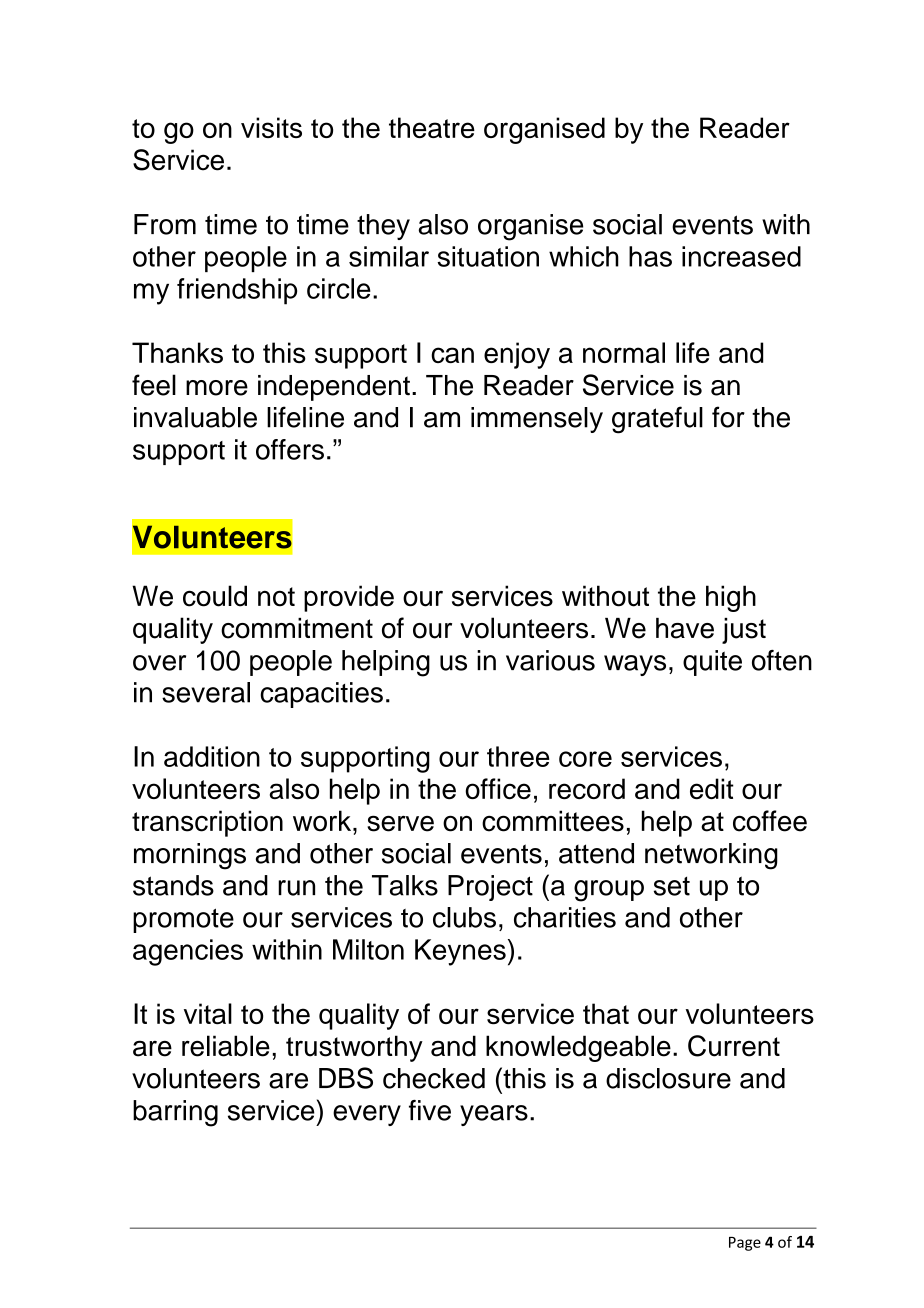 This screenshot has height=1308, width=924. What do you see at coordinates (208, 1014) in the screenshot?
I see `vital` at bounding box center [208, 1014].
